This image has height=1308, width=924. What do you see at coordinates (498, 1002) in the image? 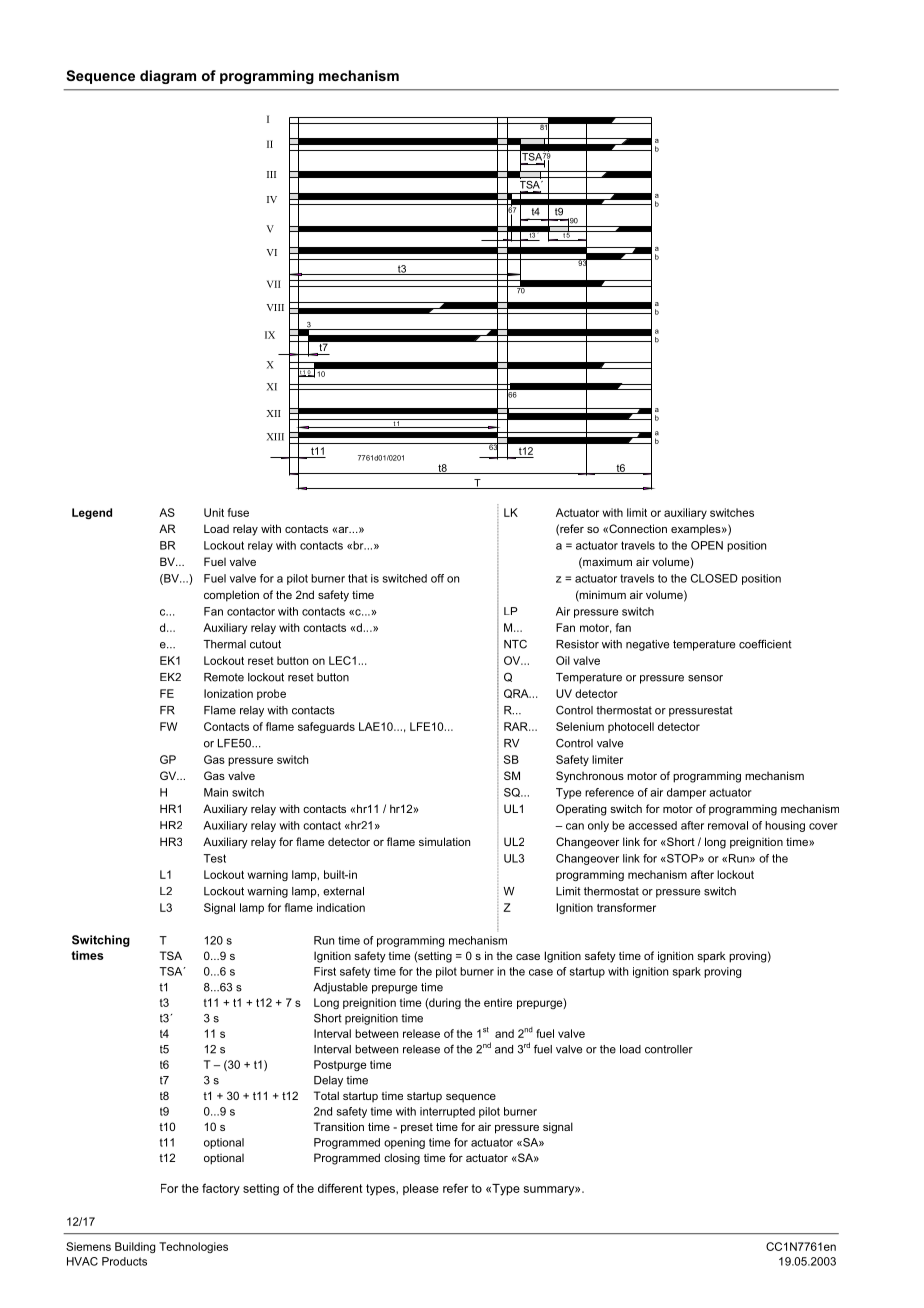
I see `entire` at bounding box center [498, 1002].
